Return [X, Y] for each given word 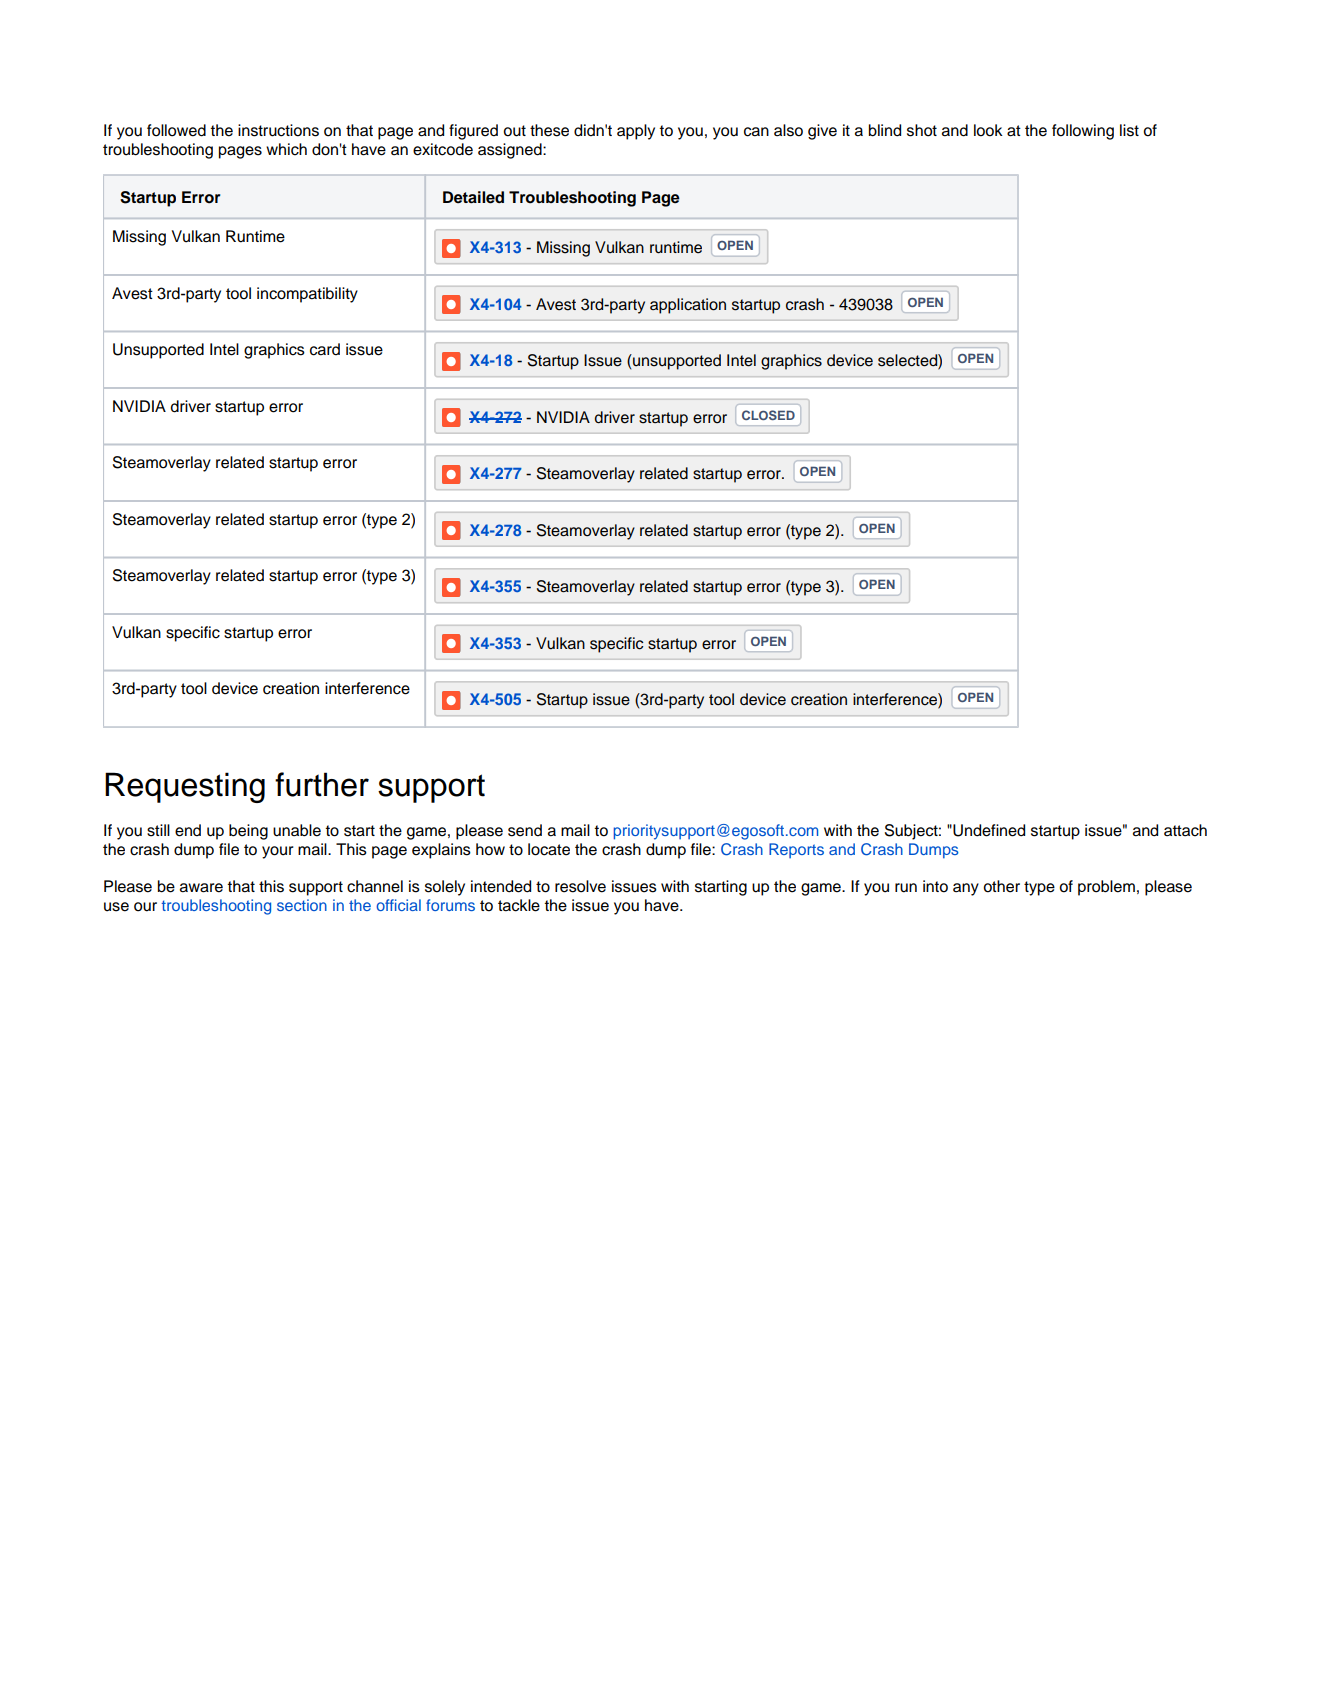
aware [201, 888]
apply [636, 132]
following [1083, 132]
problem [1106, 888]
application [688, 306]
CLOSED [768, 415]
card [325, 349]
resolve [580, 886]
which [286, 149]
